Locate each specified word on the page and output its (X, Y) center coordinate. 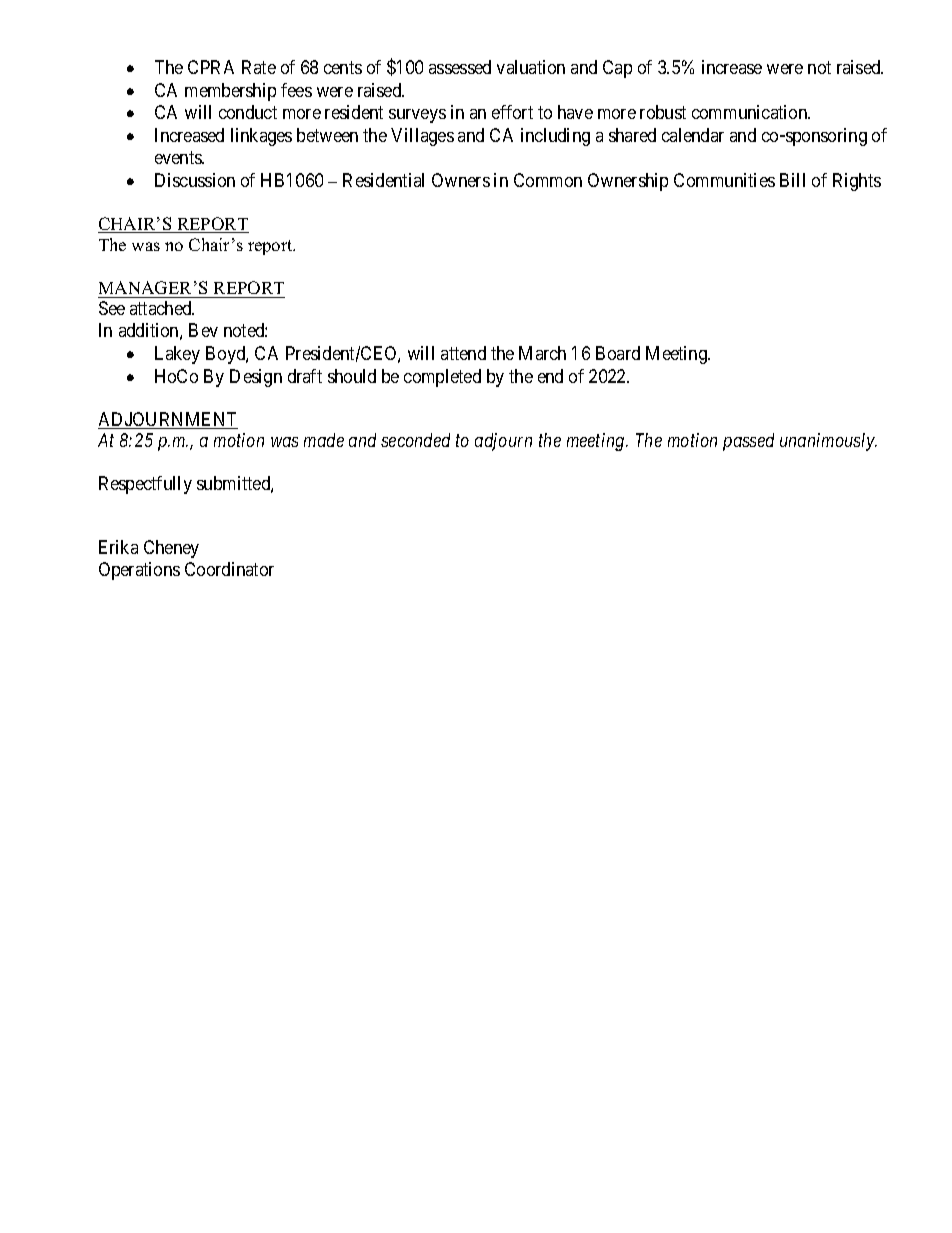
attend (463, 353)
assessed (460, 67)
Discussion (195, 180)
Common (548, 180)
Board (618, 353)
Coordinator (229, 569)
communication (751, 112)
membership (230, 92)
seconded (415, 440)
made (324, 440)
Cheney (171, 549)
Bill (792, 180)
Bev (203, 330)
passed (748, 442)
